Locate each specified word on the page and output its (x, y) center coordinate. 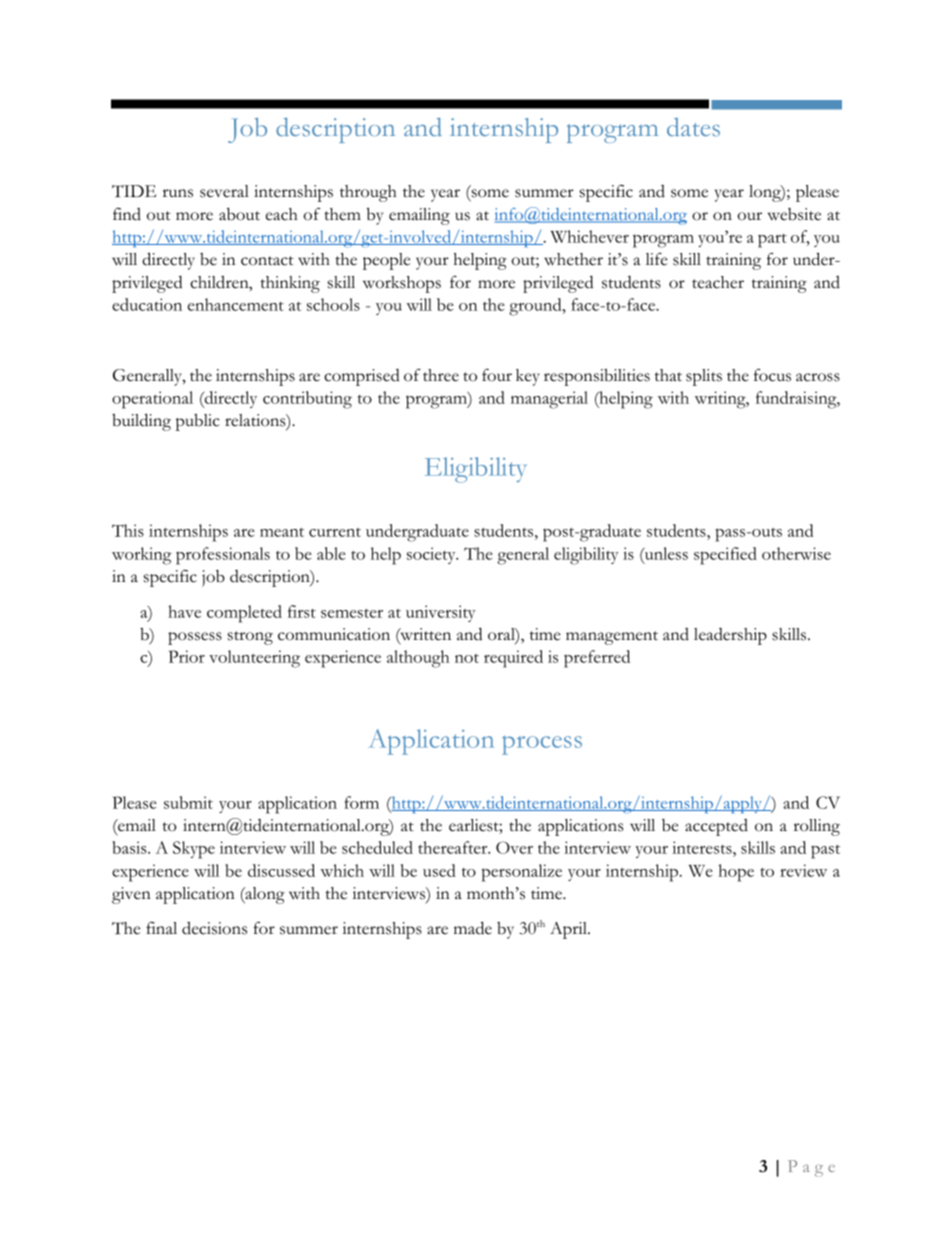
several (224, 191)
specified (725, 556)
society (432, 555)
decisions (214, 928)
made (473, 928)
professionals (223, 556)
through (368, 193)
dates (693, 127)
